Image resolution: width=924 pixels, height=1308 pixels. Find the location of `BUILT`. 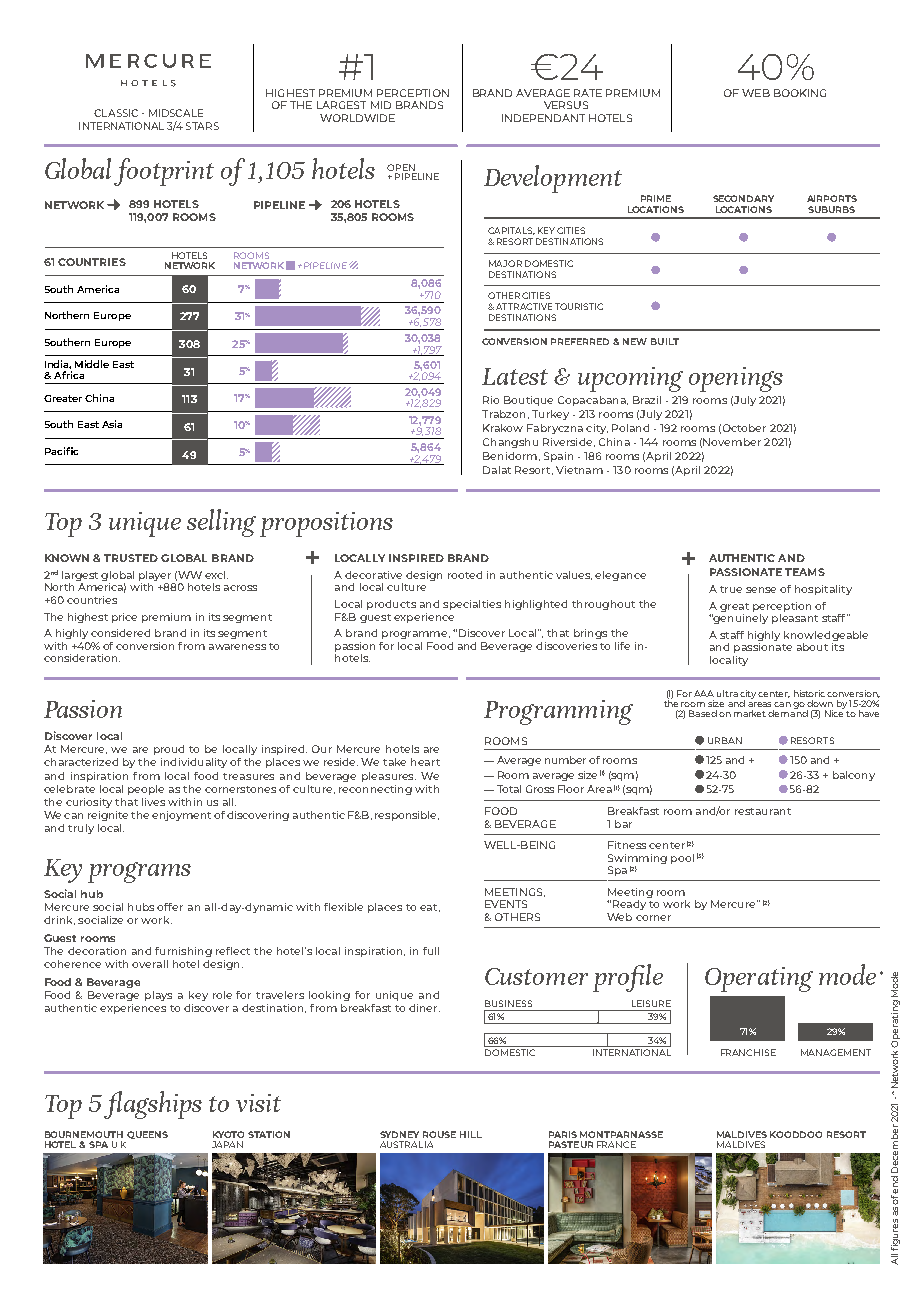

BUILT is located at coordinates (665, 341).
